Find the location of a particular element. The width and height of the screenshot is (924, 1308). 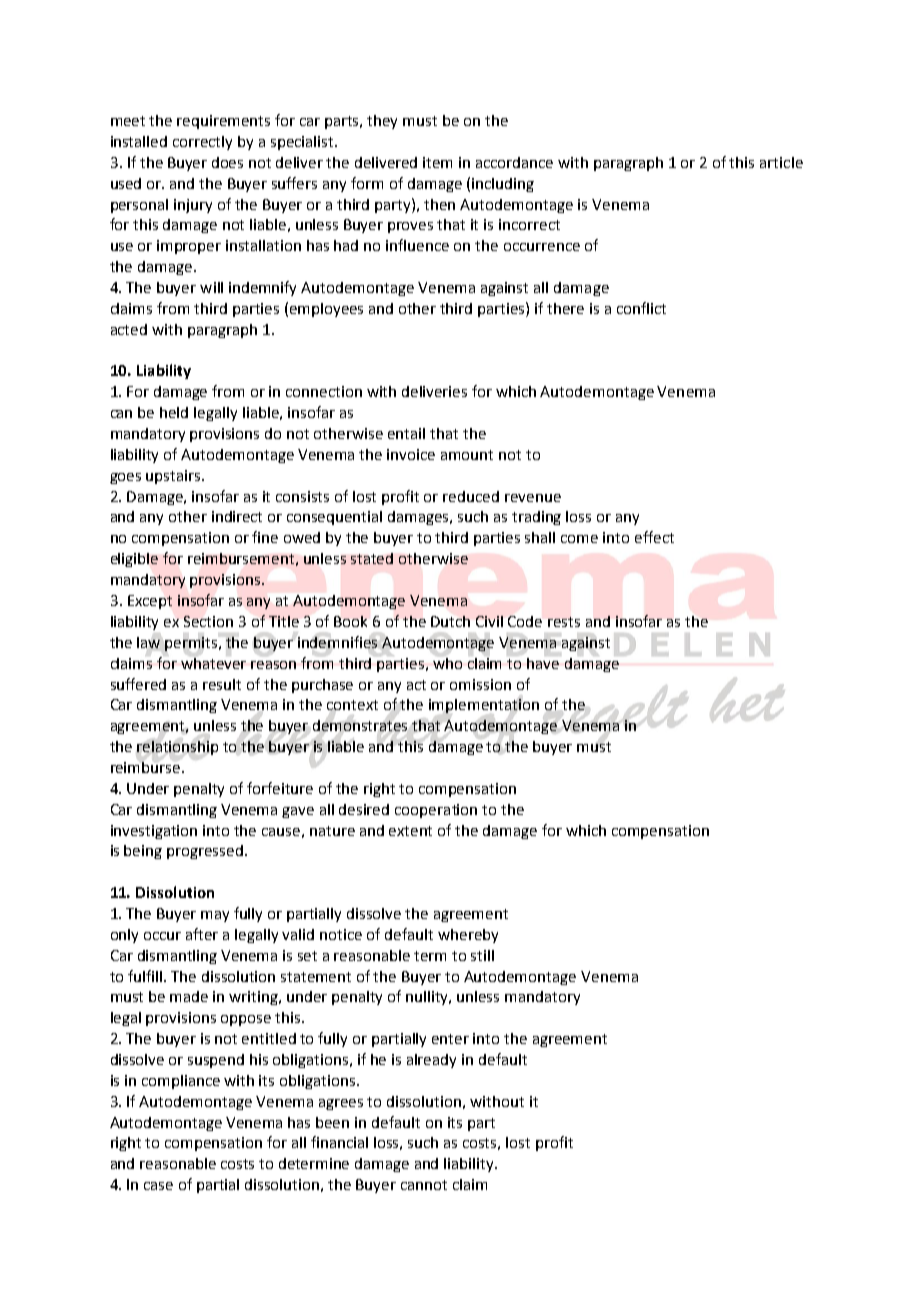

cannot is located at coordinates (424, 1185).
